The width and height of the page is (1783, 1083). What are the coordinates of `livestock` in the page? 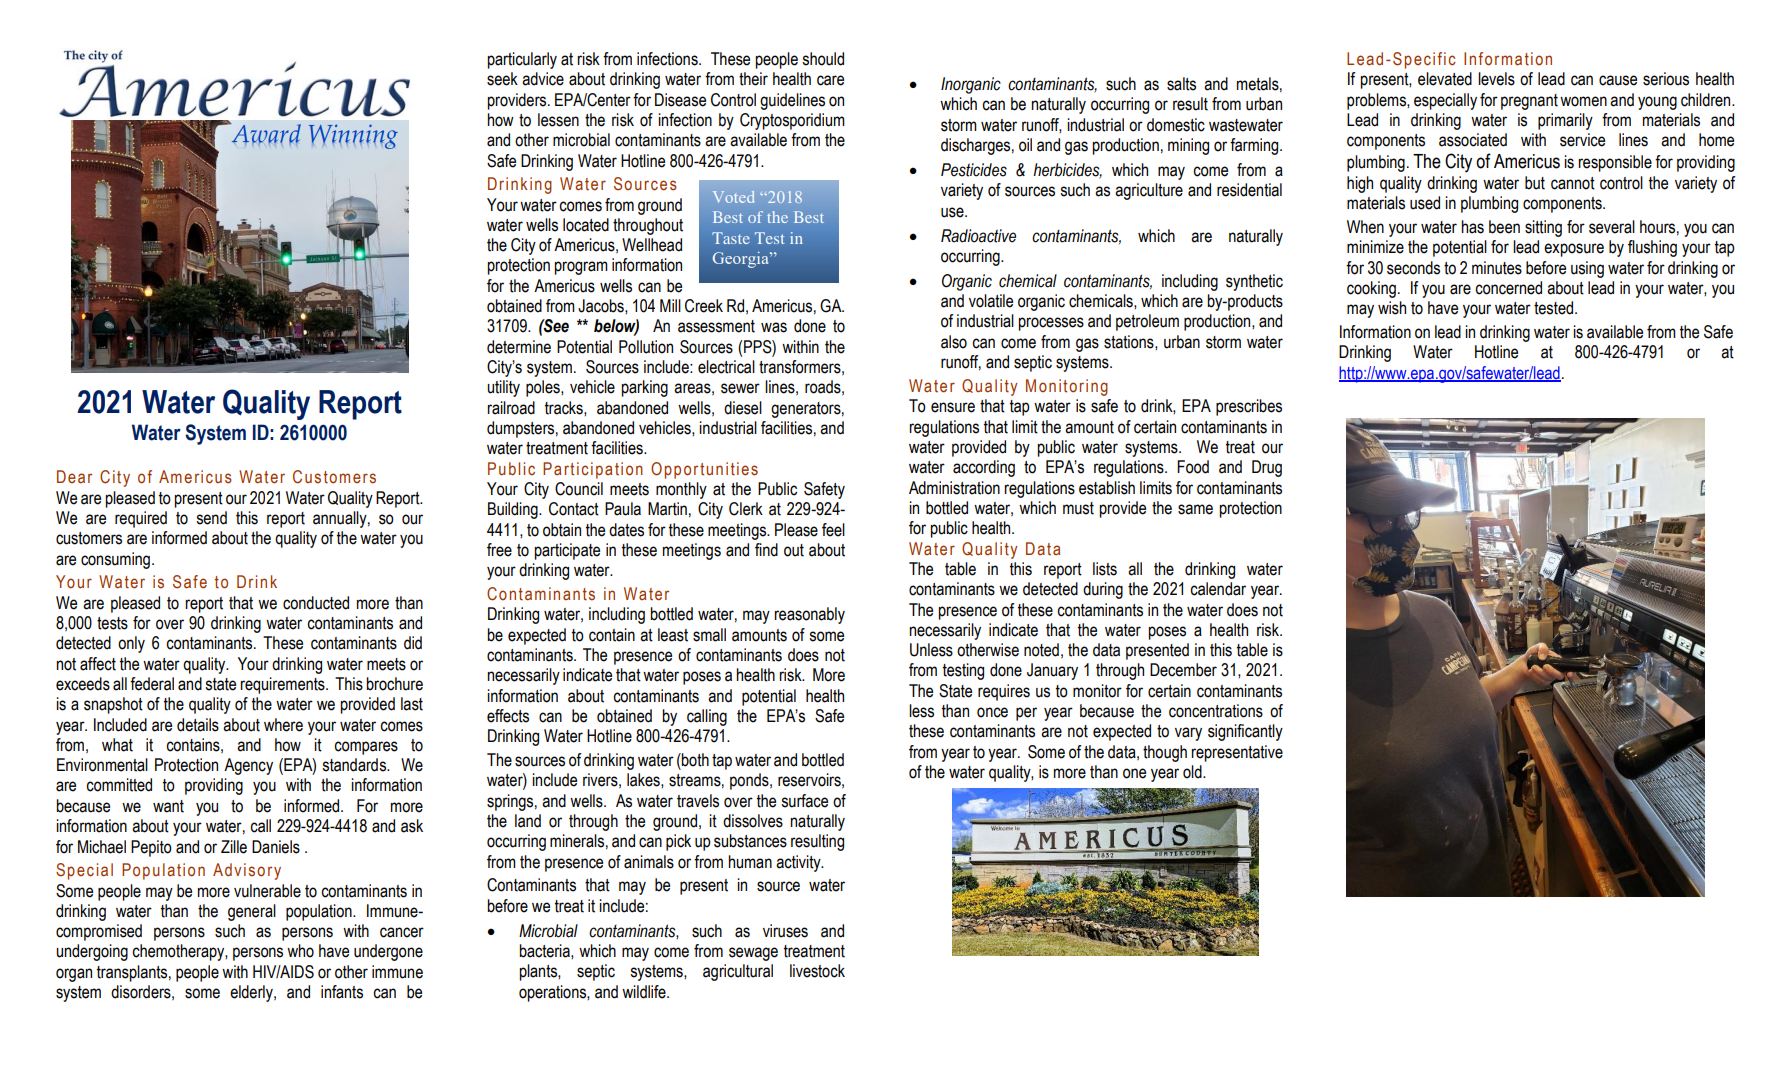 It's located at (817, 971).
